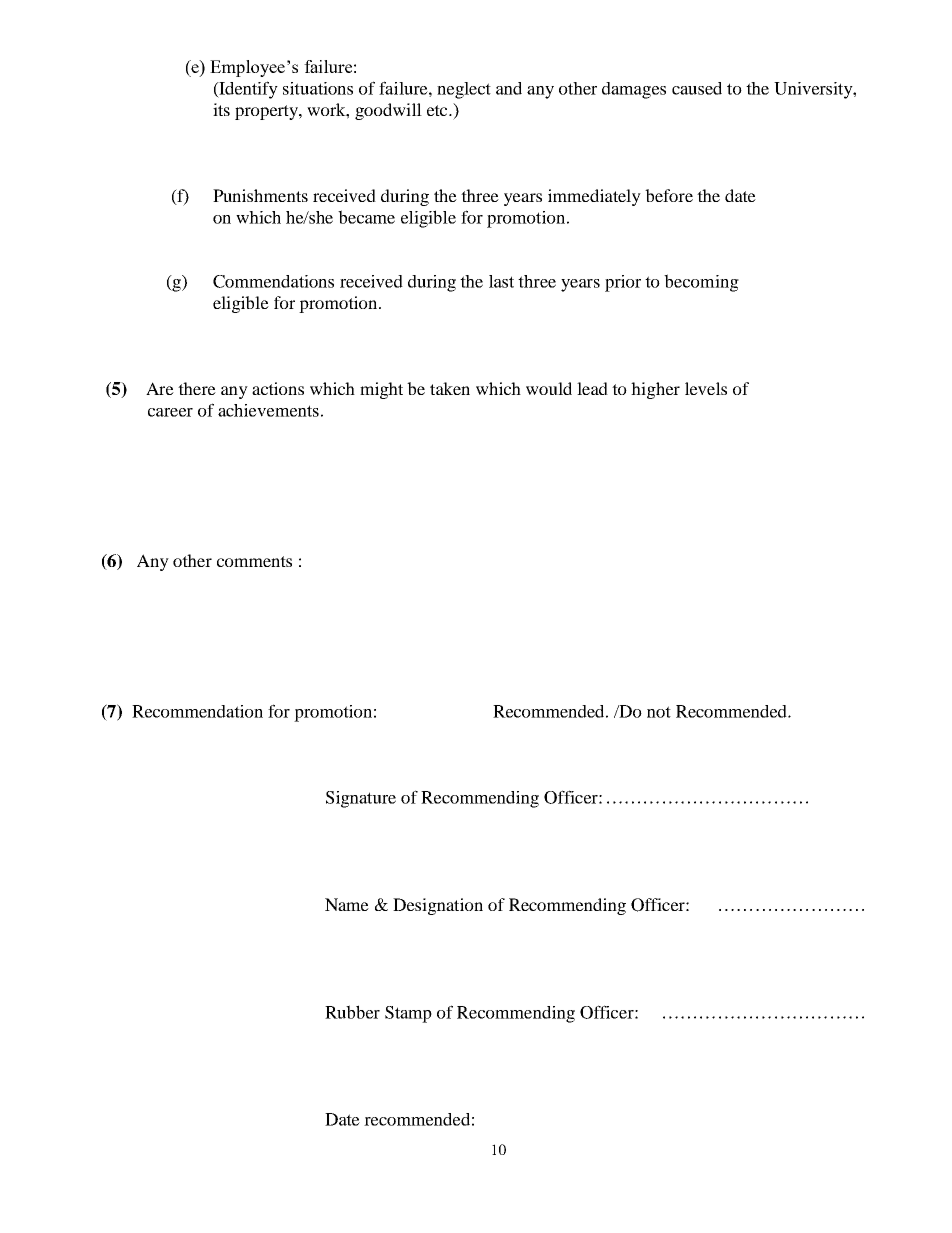  Describe the element at coordinates (450, 388) in the document. I see `taken` at that location.
